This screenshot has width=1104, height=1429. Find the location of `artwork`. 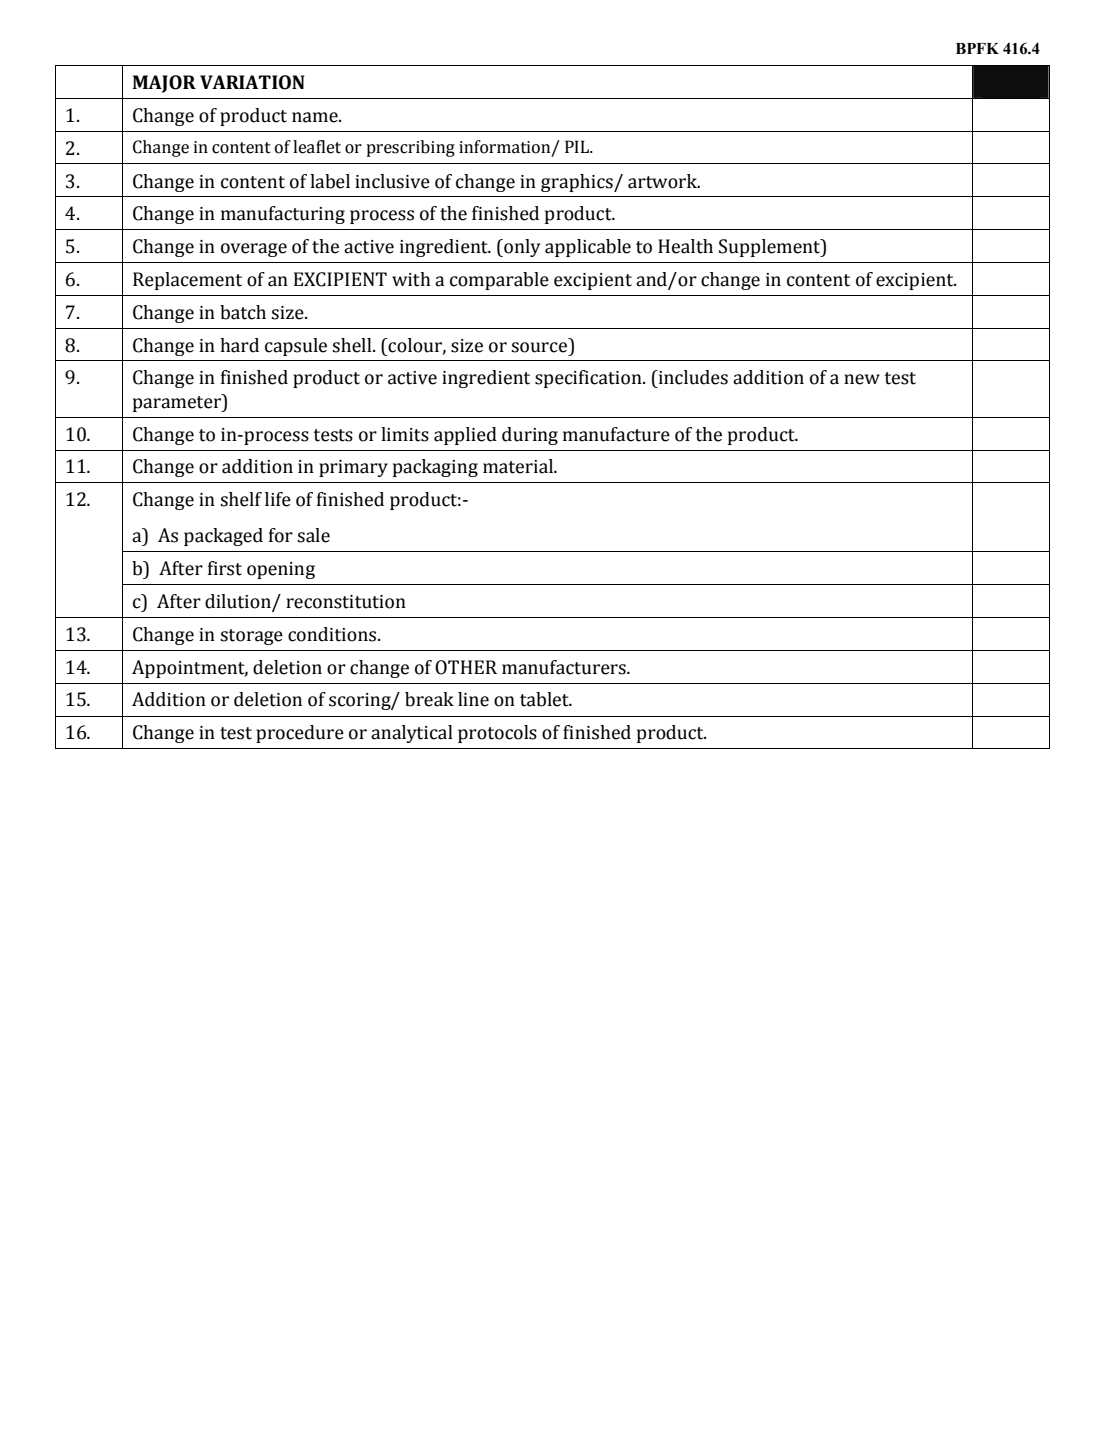

artwork is located at coordinates (664, 181).
